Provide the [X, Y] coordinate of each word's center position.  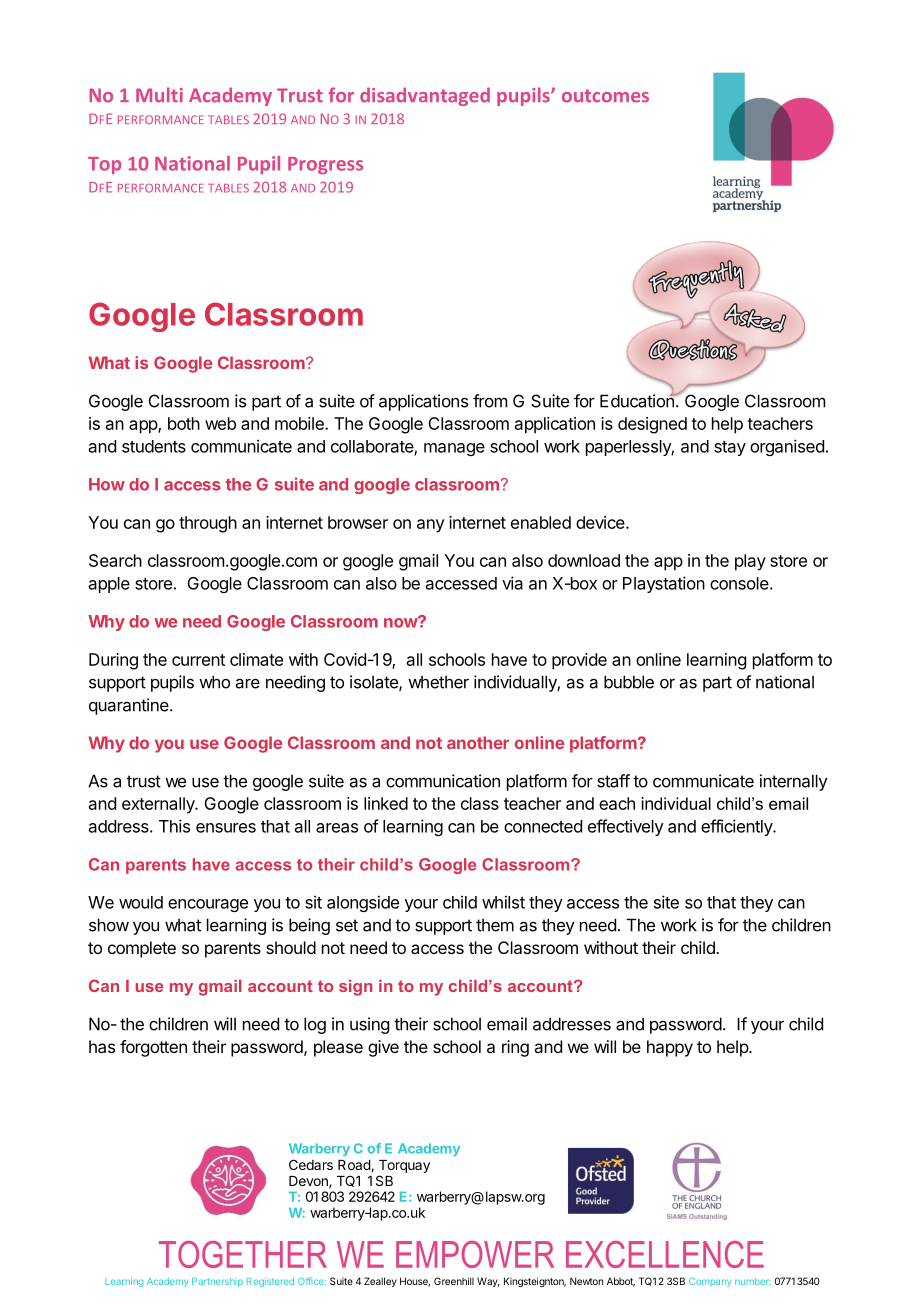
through [208, 524]
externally [159, 805]
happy [670, 1048]
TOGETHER [243, 1254]
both [184, 423]
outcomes [605, 96]
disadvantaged [425, 96]
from [490, 401]
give [383, 1048]
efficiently [737, 827]
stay [730, 448]
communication [443, 781]
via [512, 583]
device [601, 522]
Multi [159, 95]
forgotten [153, 1048]
